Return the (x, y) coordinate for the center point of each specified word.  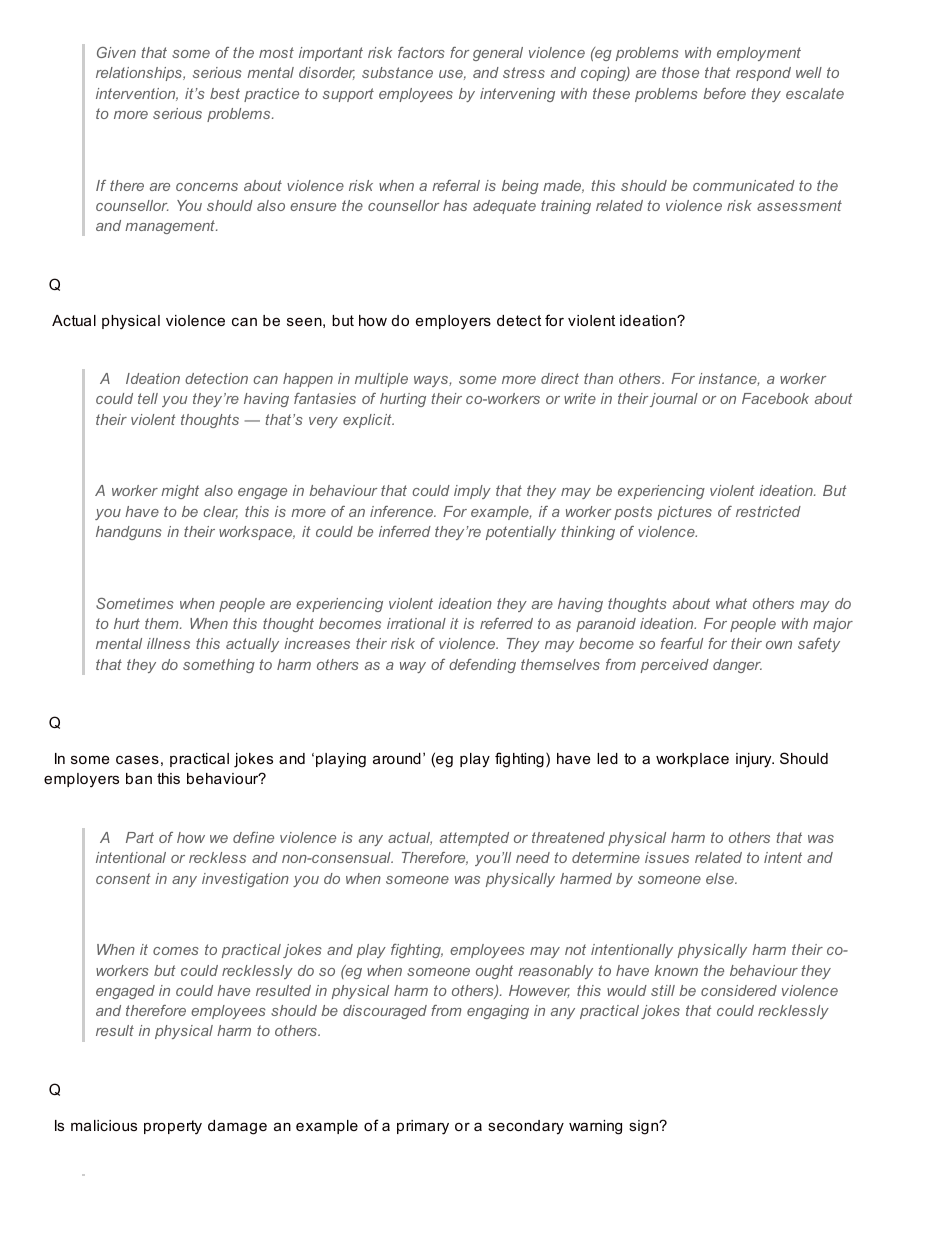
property (173, 1127)
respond (763, 74)
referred (506, 623)
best (225, 93)
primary (423, 1127)
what (731, 603)
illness (168, 643)
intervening (517, 95)
